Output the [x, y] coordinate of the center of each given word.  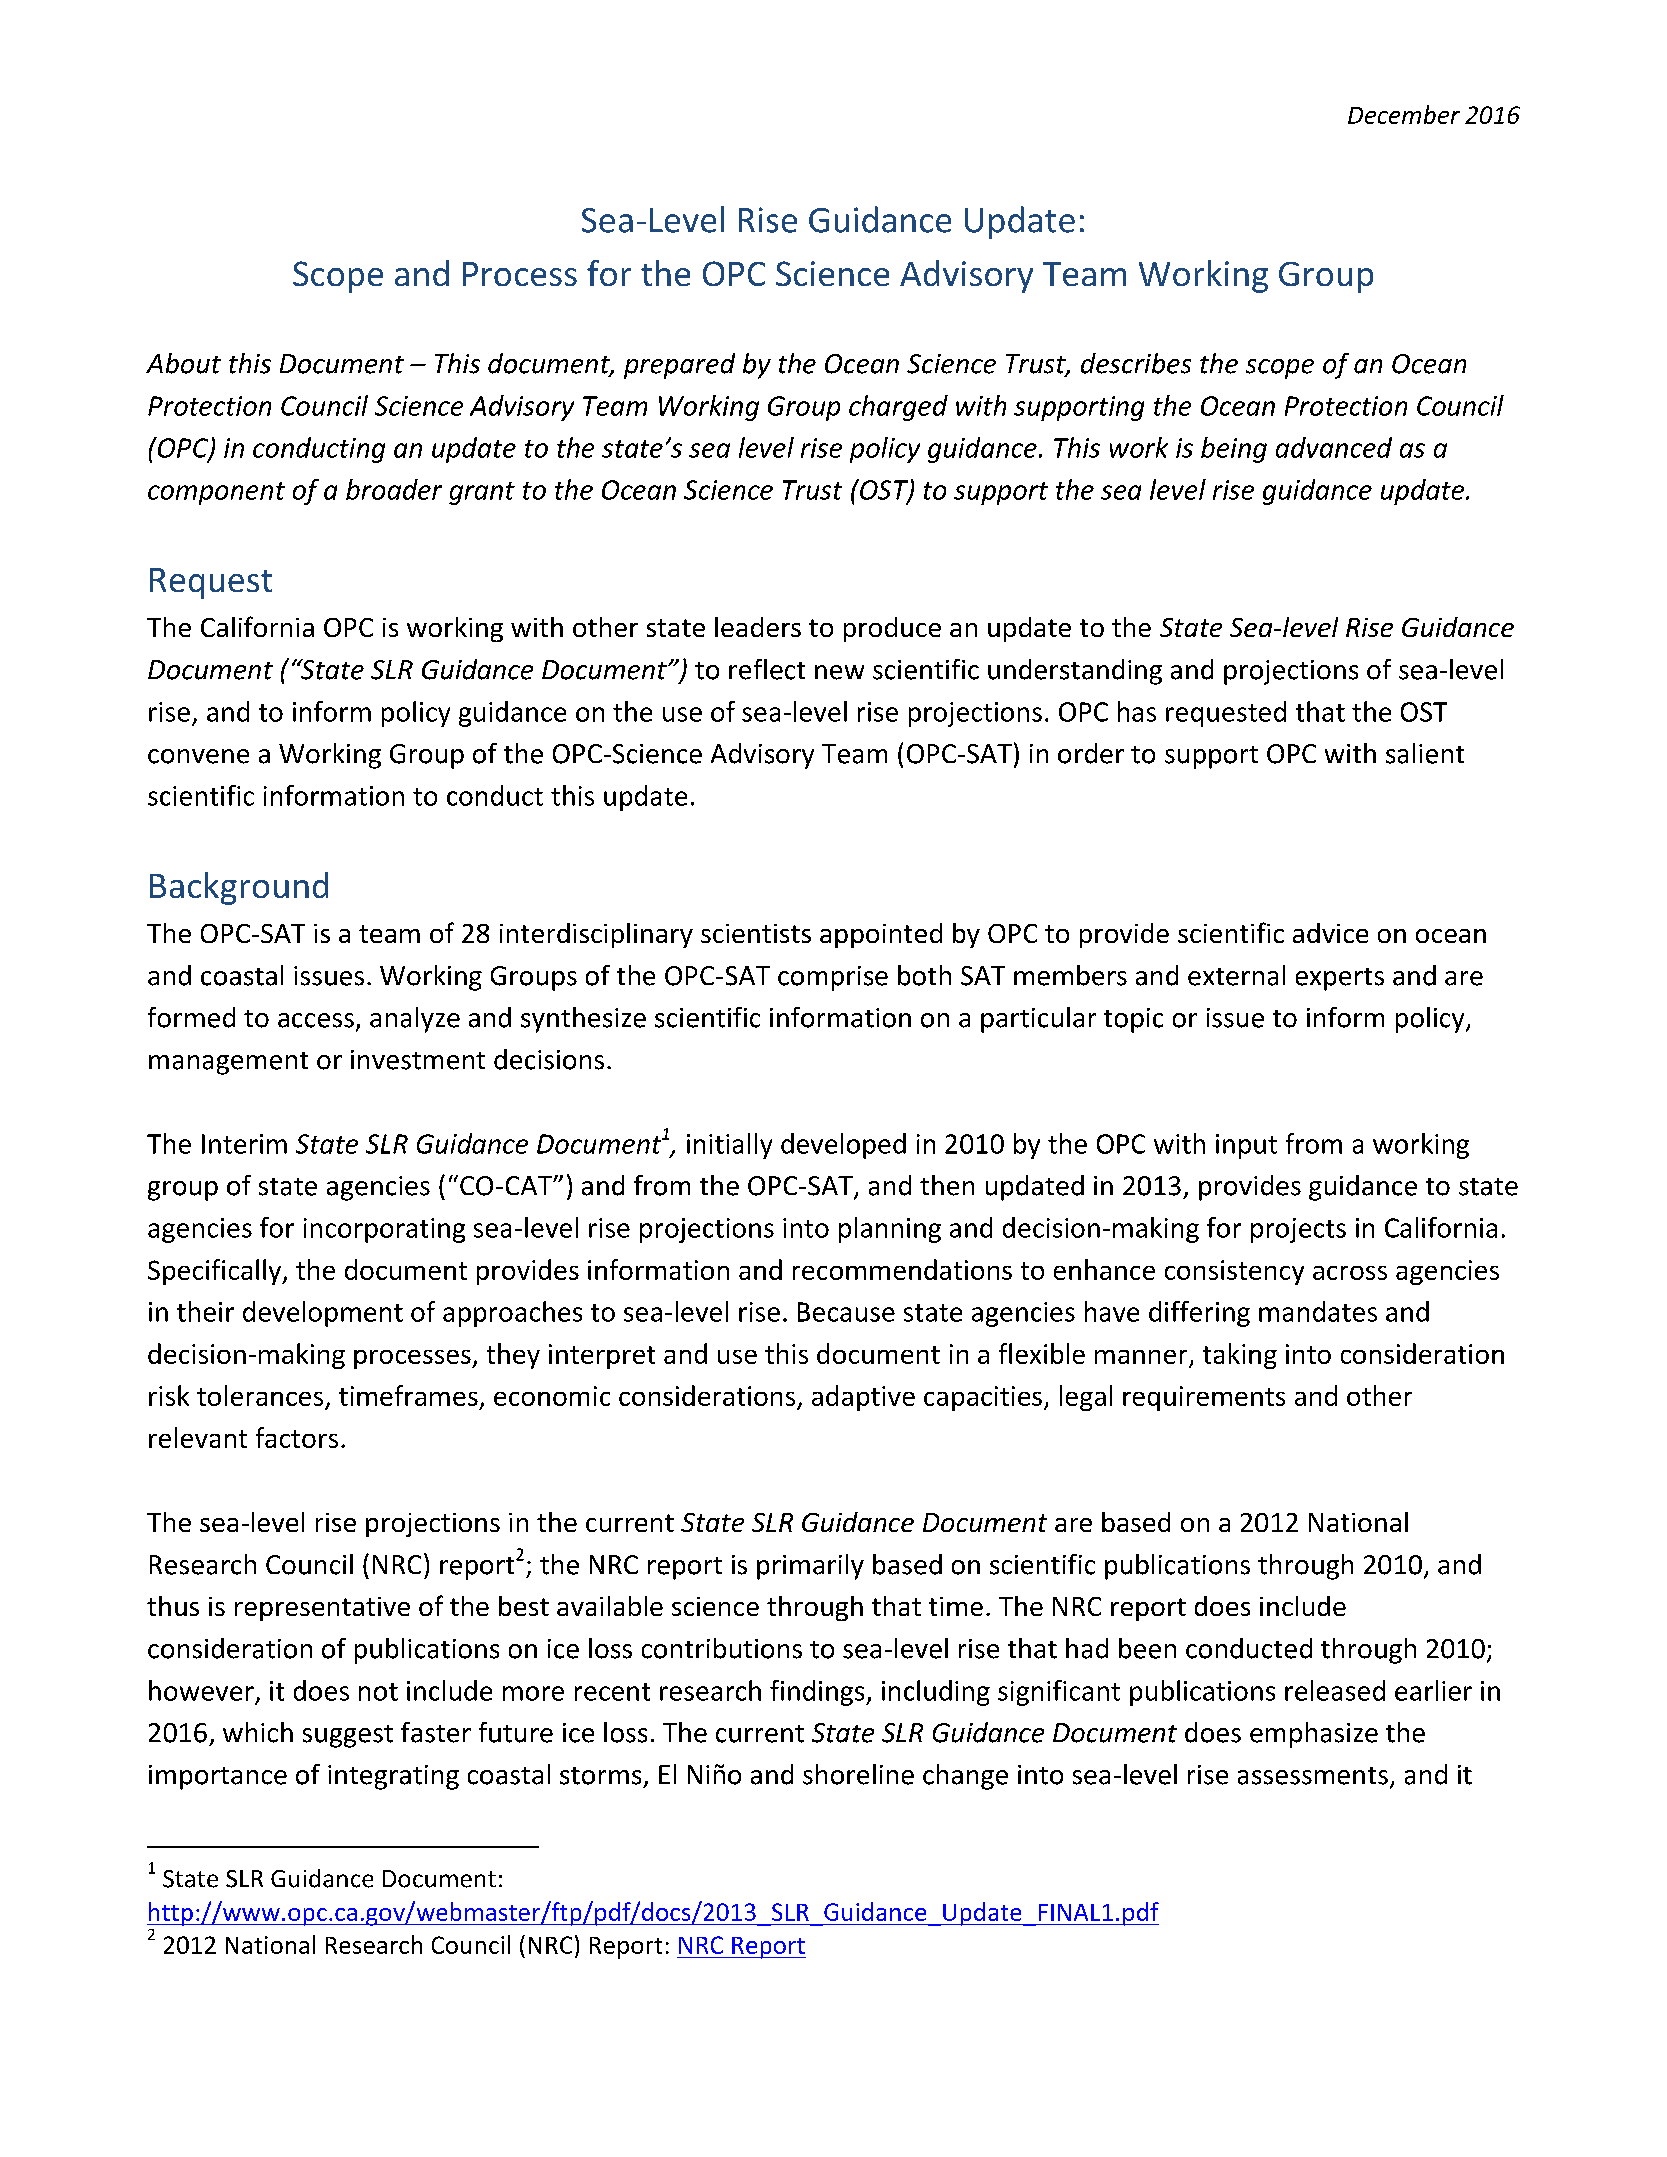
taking [1240, 1356]
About [183, 363]
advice [1330, 933]
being [1234, 450]
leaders [758, 627]
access [316, 1020]
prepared [679, 366]
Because [846, 1312]
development [323, 1314]
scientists [756, 933]
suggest [348, 1736]
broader [394, 489]
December [1404, 114]
